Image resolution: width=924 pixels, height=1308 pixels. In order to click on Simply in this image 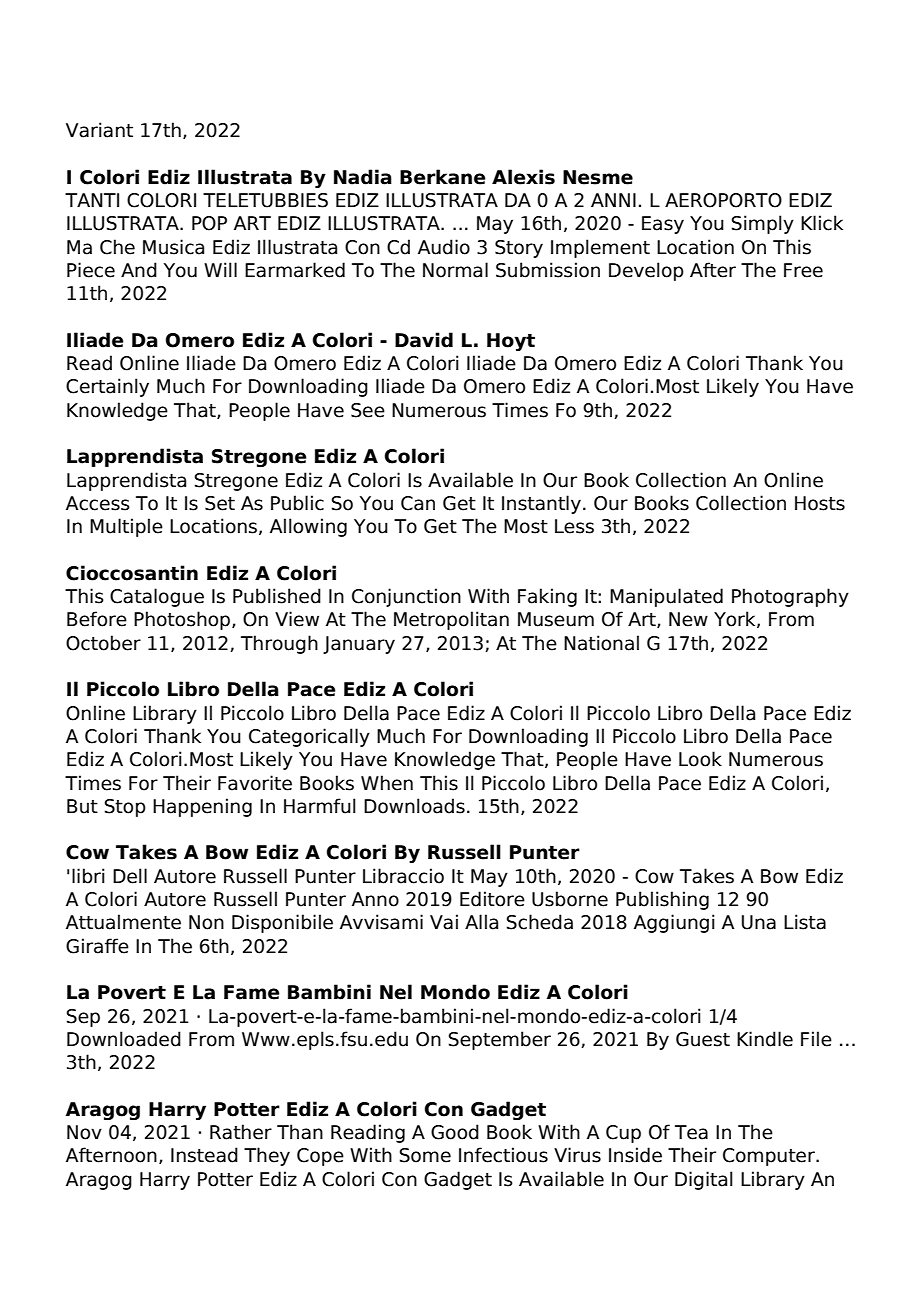, I will do `click(763, 224)`.
